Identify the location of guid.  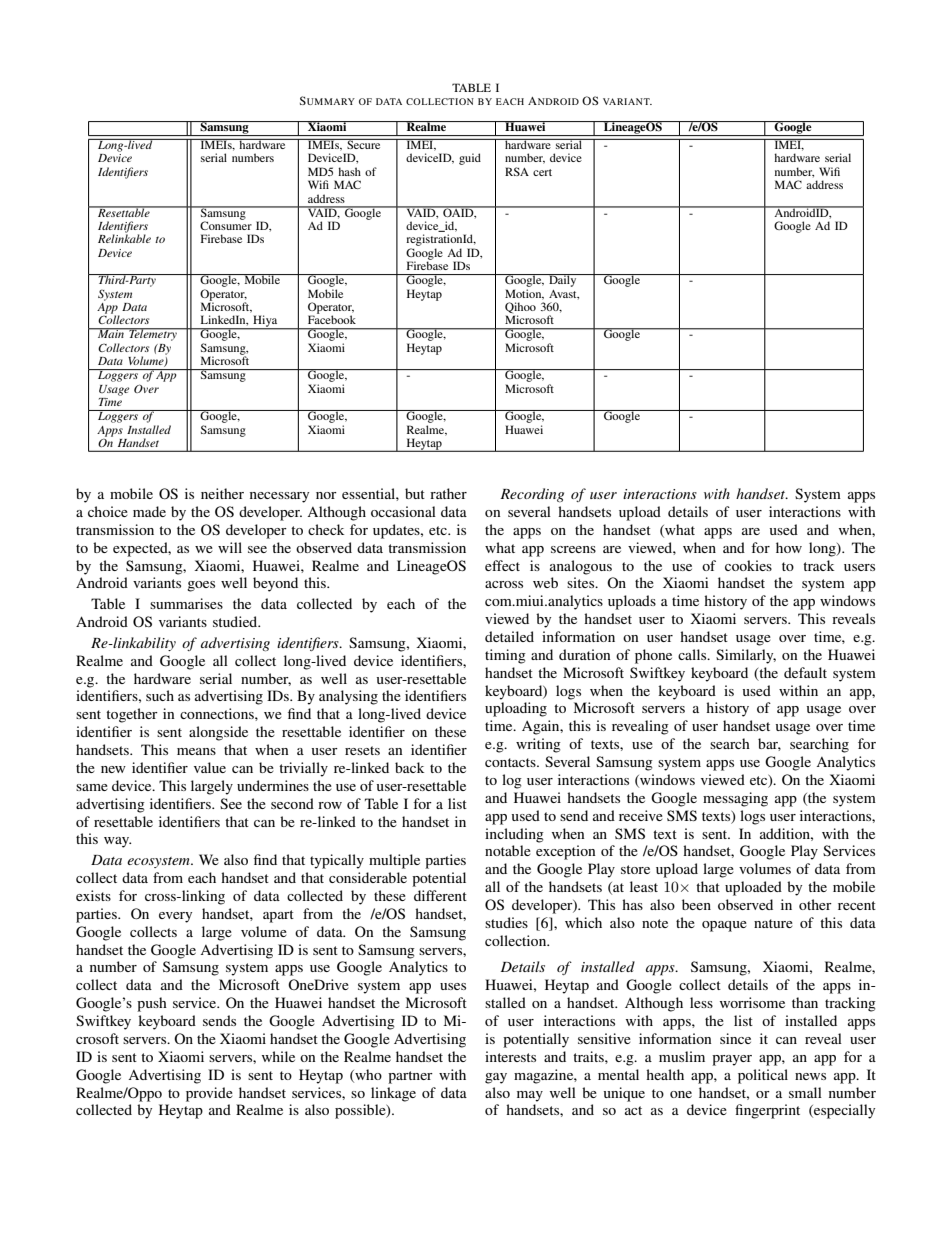
(470, 159).
